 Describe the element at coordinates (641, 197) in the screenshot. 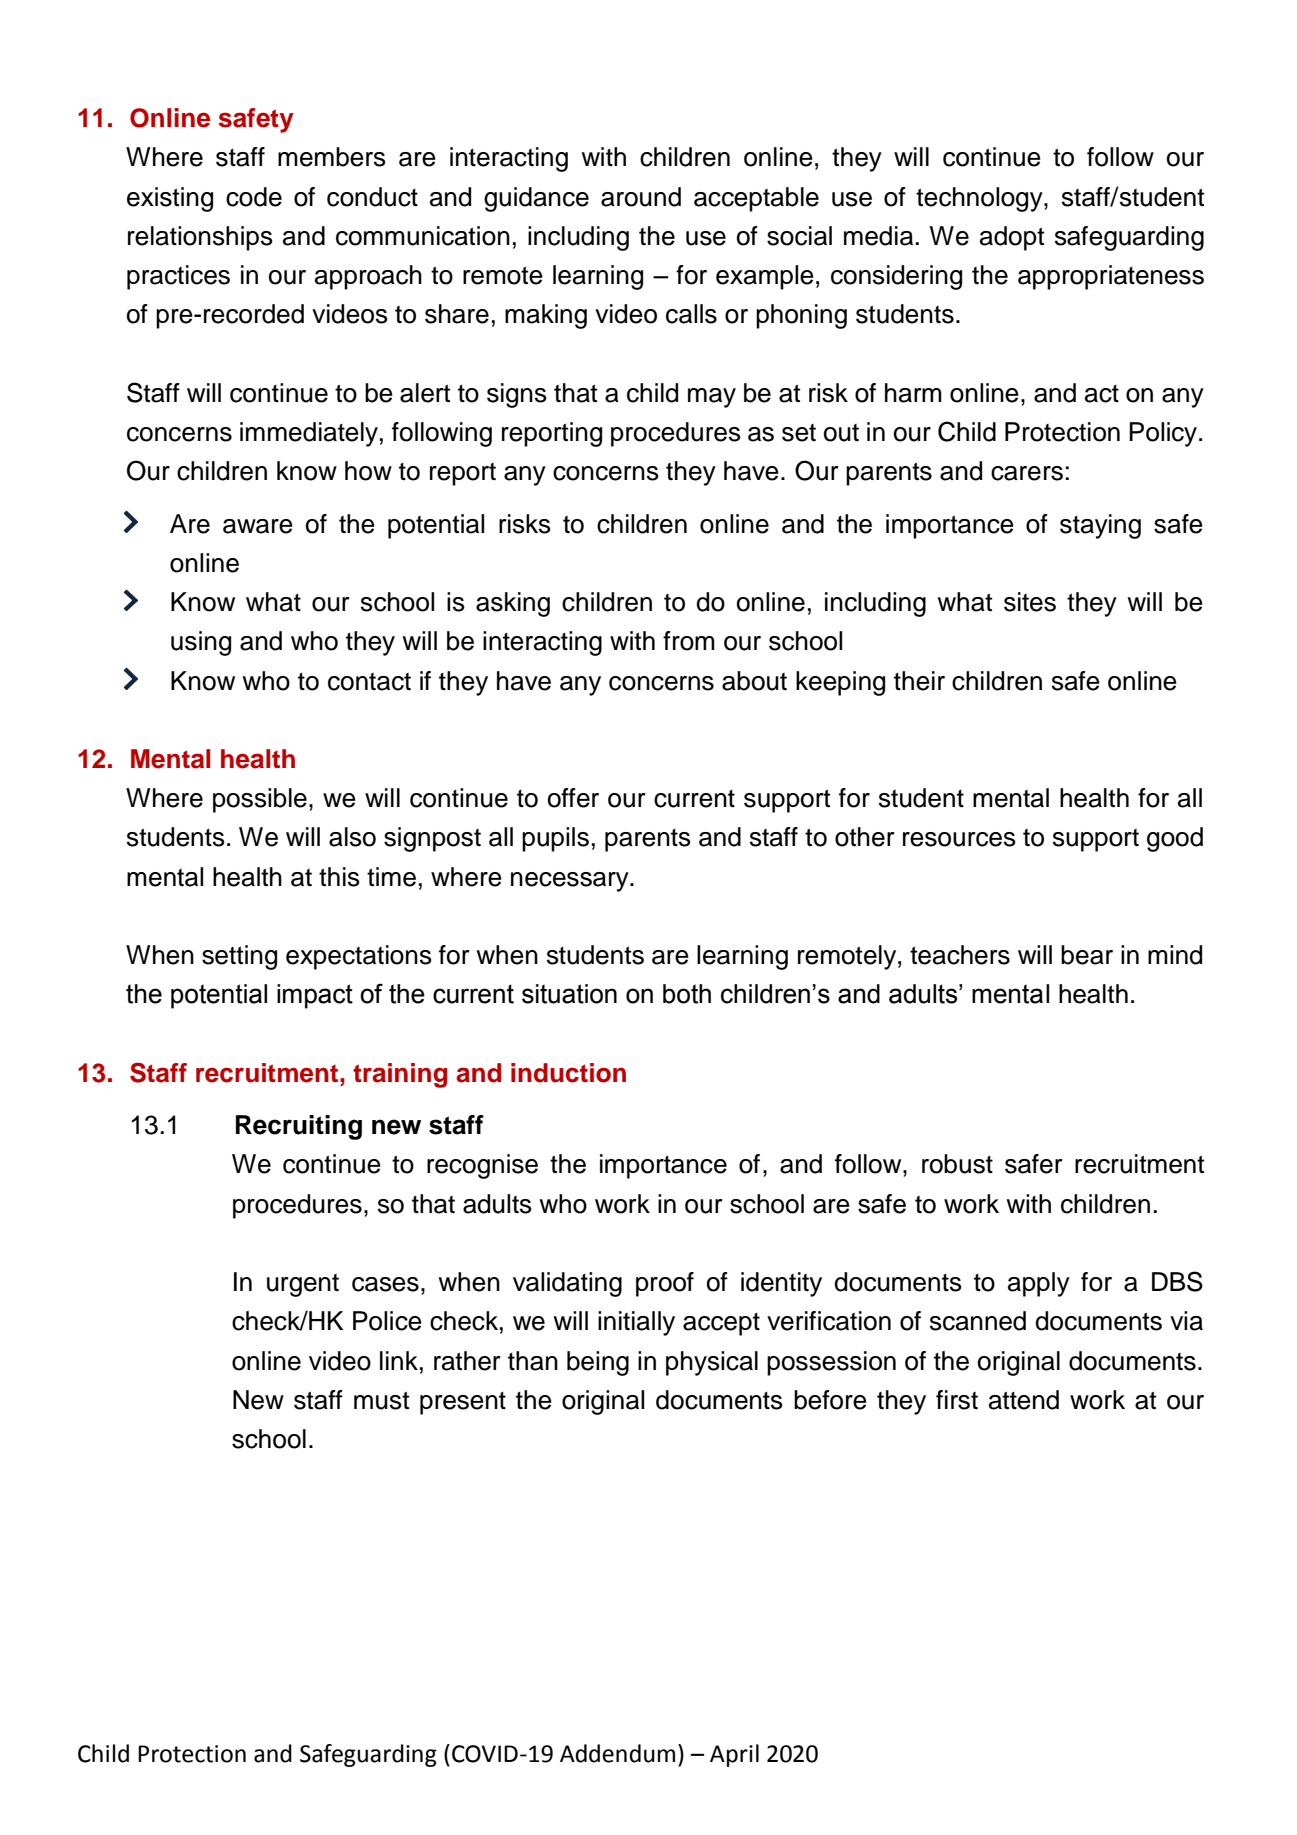

I see `around` at that location.
